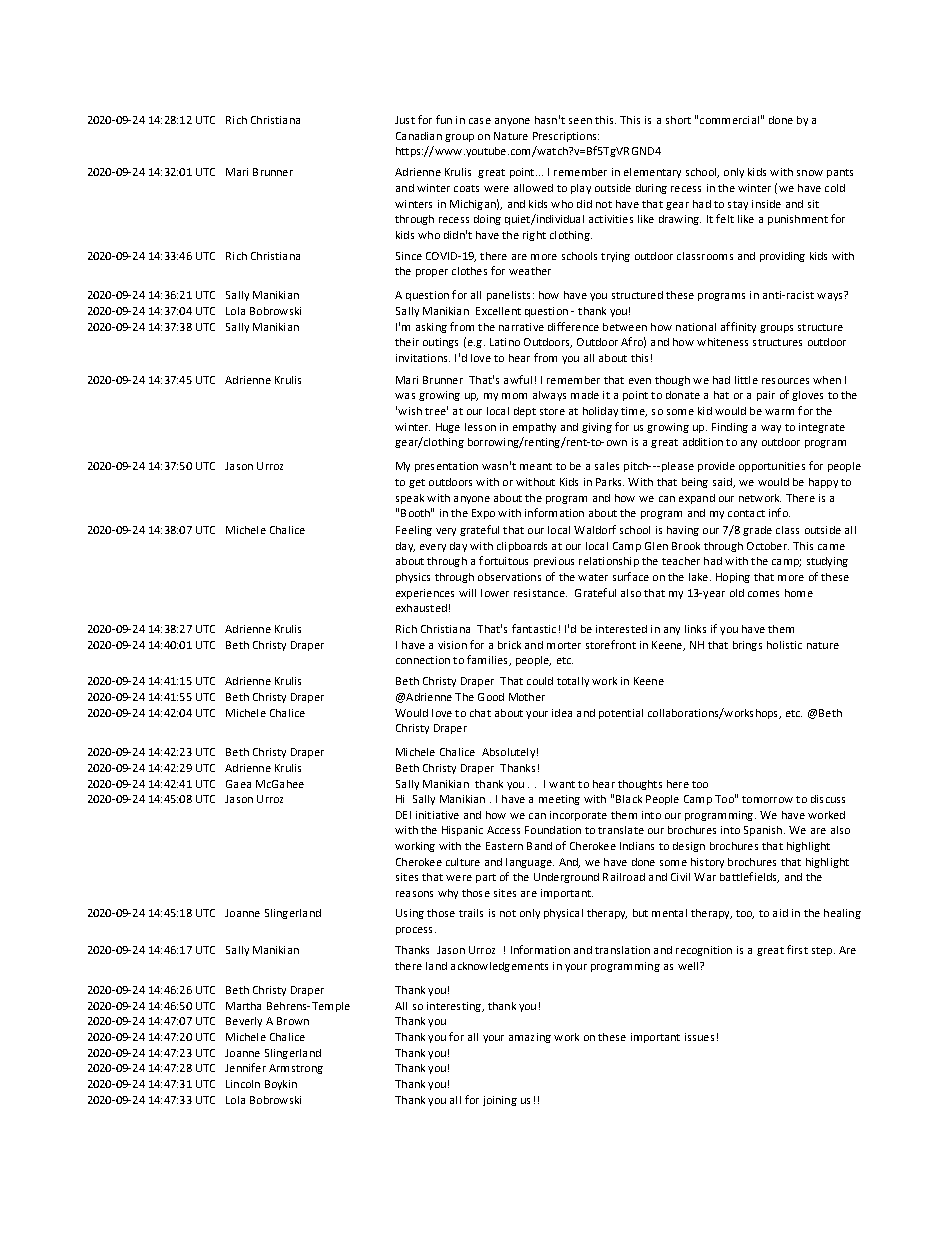  Describe the element at coordinates (536, 466) in the screenshot. I see `meant` at that location.
